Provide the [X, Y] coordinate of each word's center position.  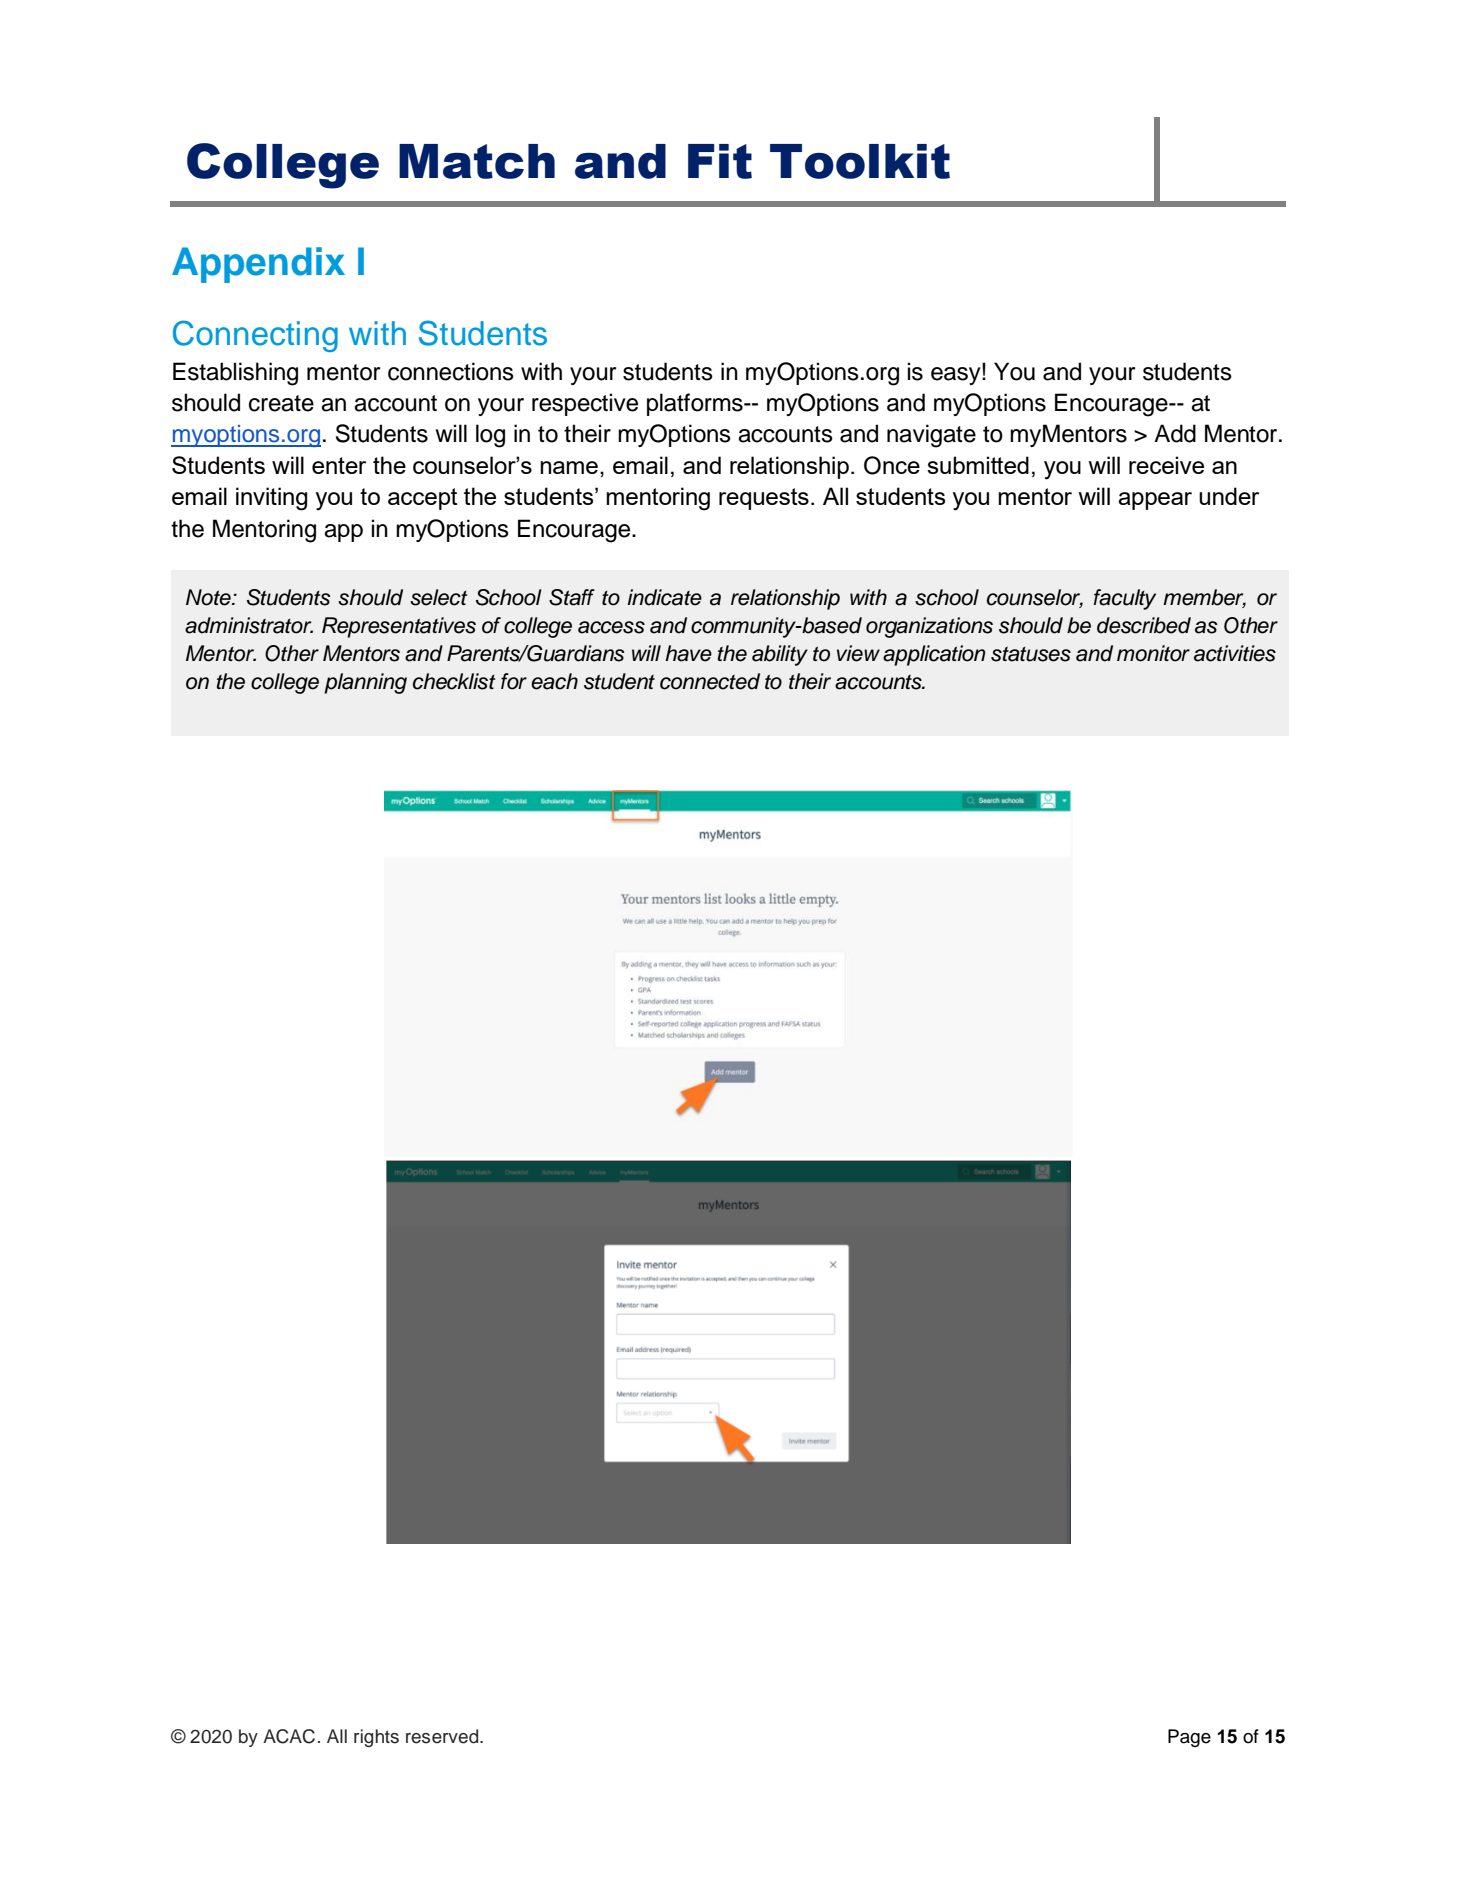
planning [365, 683]
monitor [1153, 653]
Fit [720, 161]
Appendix [258, 265]
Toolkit [860, 161]
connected [710, 681]
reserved [443, 1736]
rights [376, 1738]
